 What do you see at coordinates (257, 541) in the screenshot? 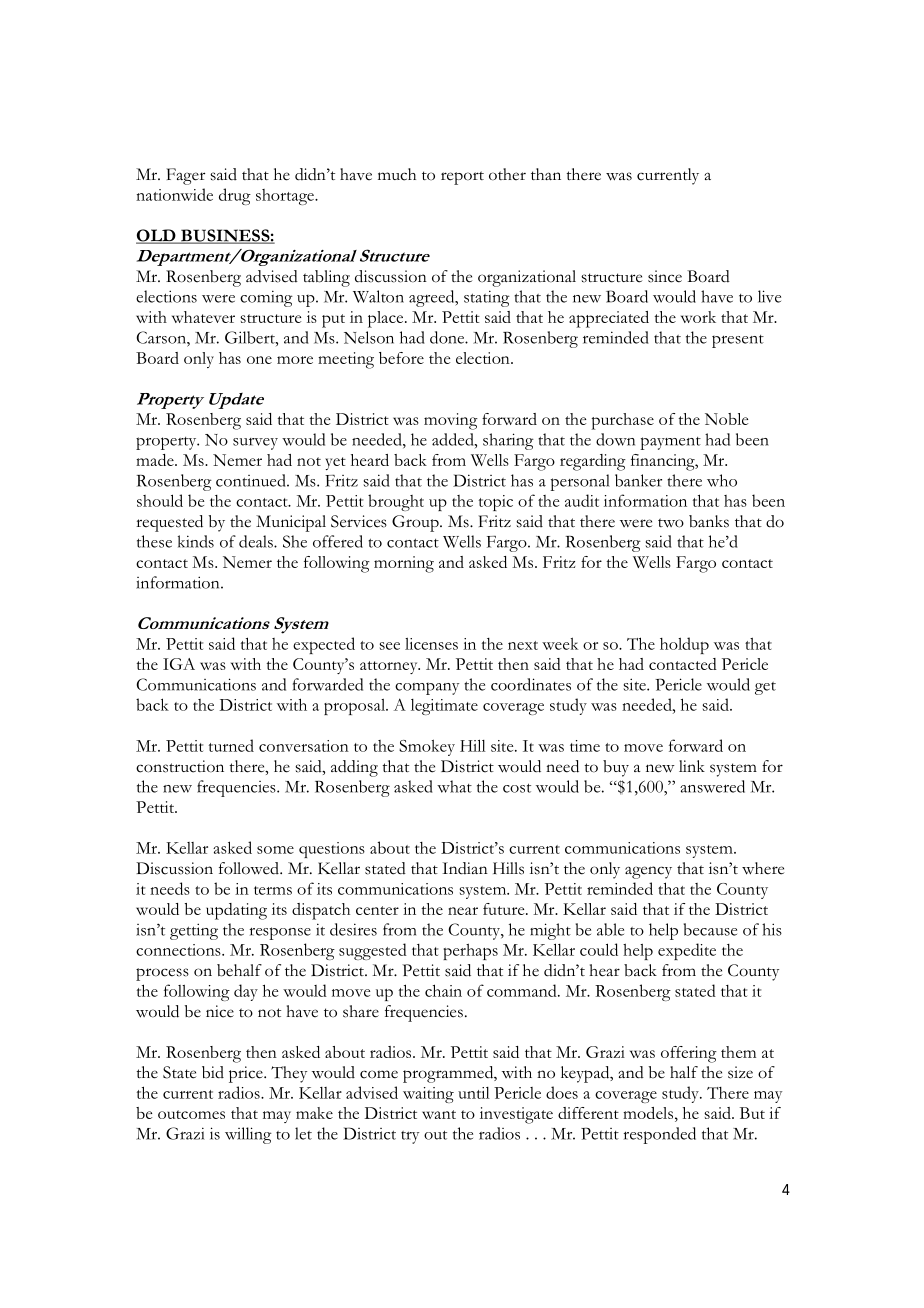
I see `deals` at bounding box center [257, 541].
